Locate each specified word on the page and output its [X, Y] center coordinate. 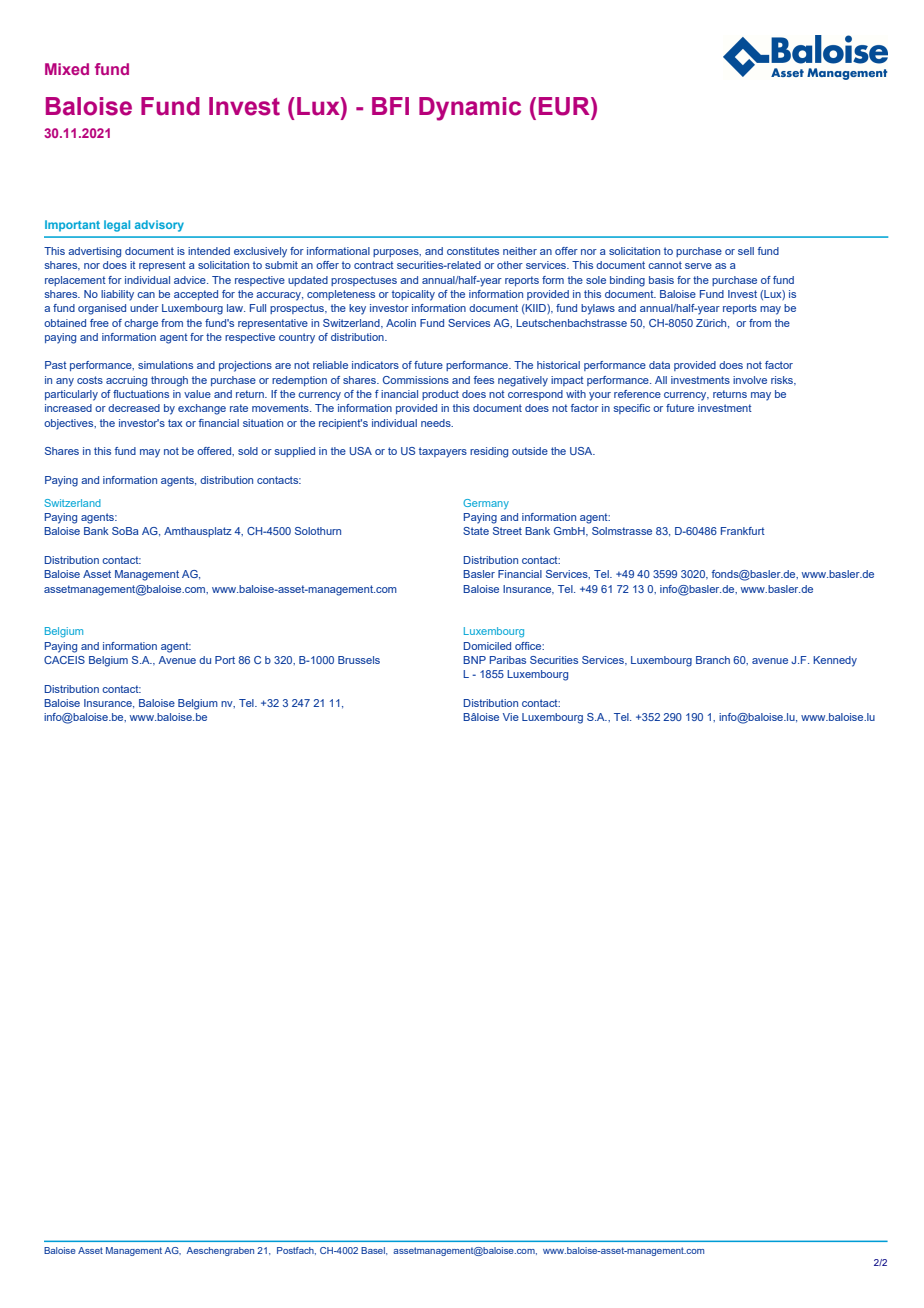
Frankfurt [743, 531]
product [440, 395]
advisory [159, 226]
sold [248, 451]
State [476, 531]
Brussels [359, 660]
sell [746, 251]
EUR [565, 106]
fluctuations [141, 394]
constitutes [473, 251]
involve [750, 380]
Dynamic [470, 109]
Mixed [67, 69]
